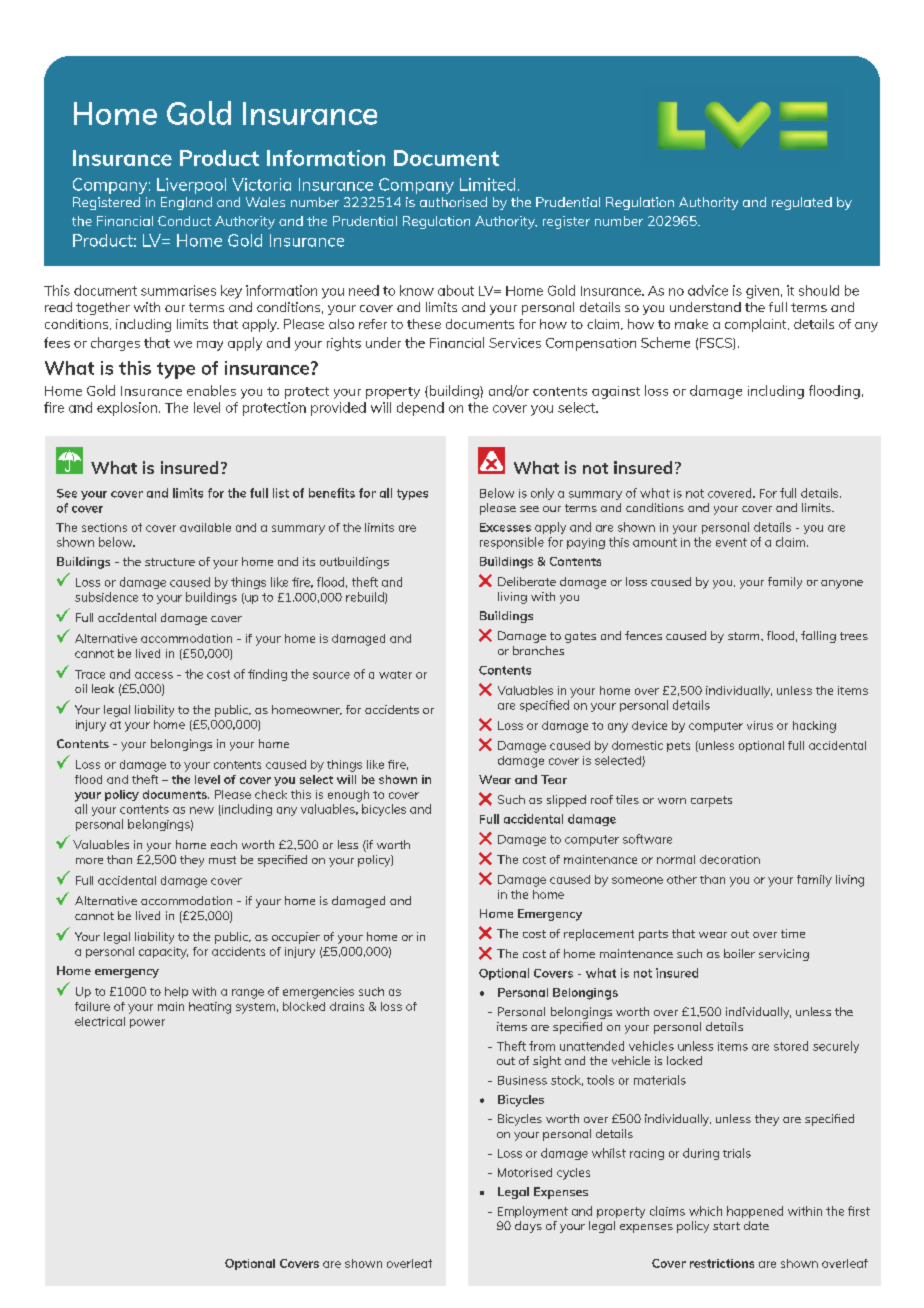  Describe the element at coordinates (154, 675) in the document. I see `access` at that location.
